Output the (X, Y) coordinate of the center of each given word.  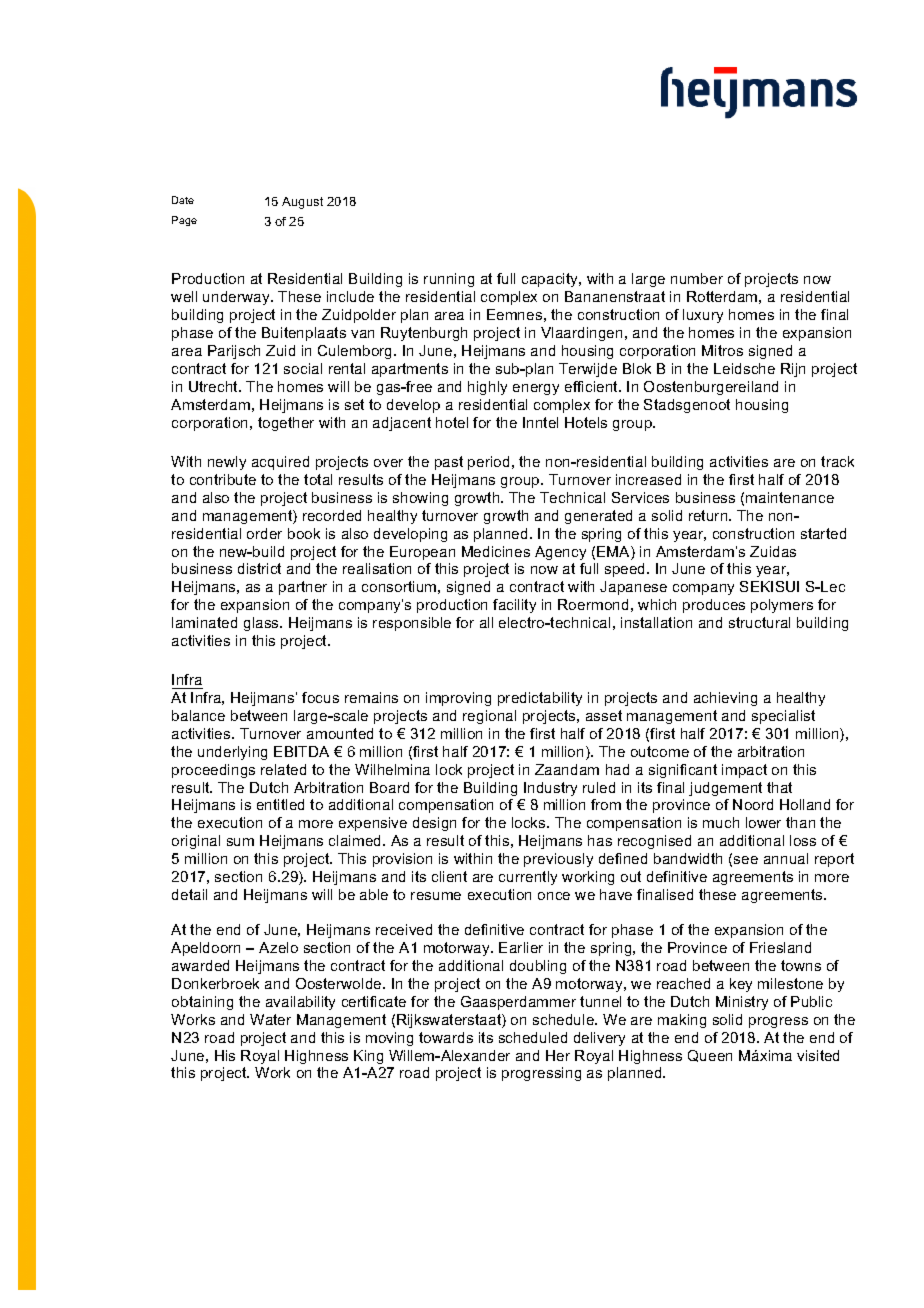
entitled (280, 804)
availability (300, 1003)
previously (558, 860)
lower (763, 822)
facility (514, 606)
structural (759, 622)
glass (262, 624)
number (697, 278)
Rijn (793, 370)
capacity (551, 280)
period (488, 463)
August (302, 203)
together (286, 424)
